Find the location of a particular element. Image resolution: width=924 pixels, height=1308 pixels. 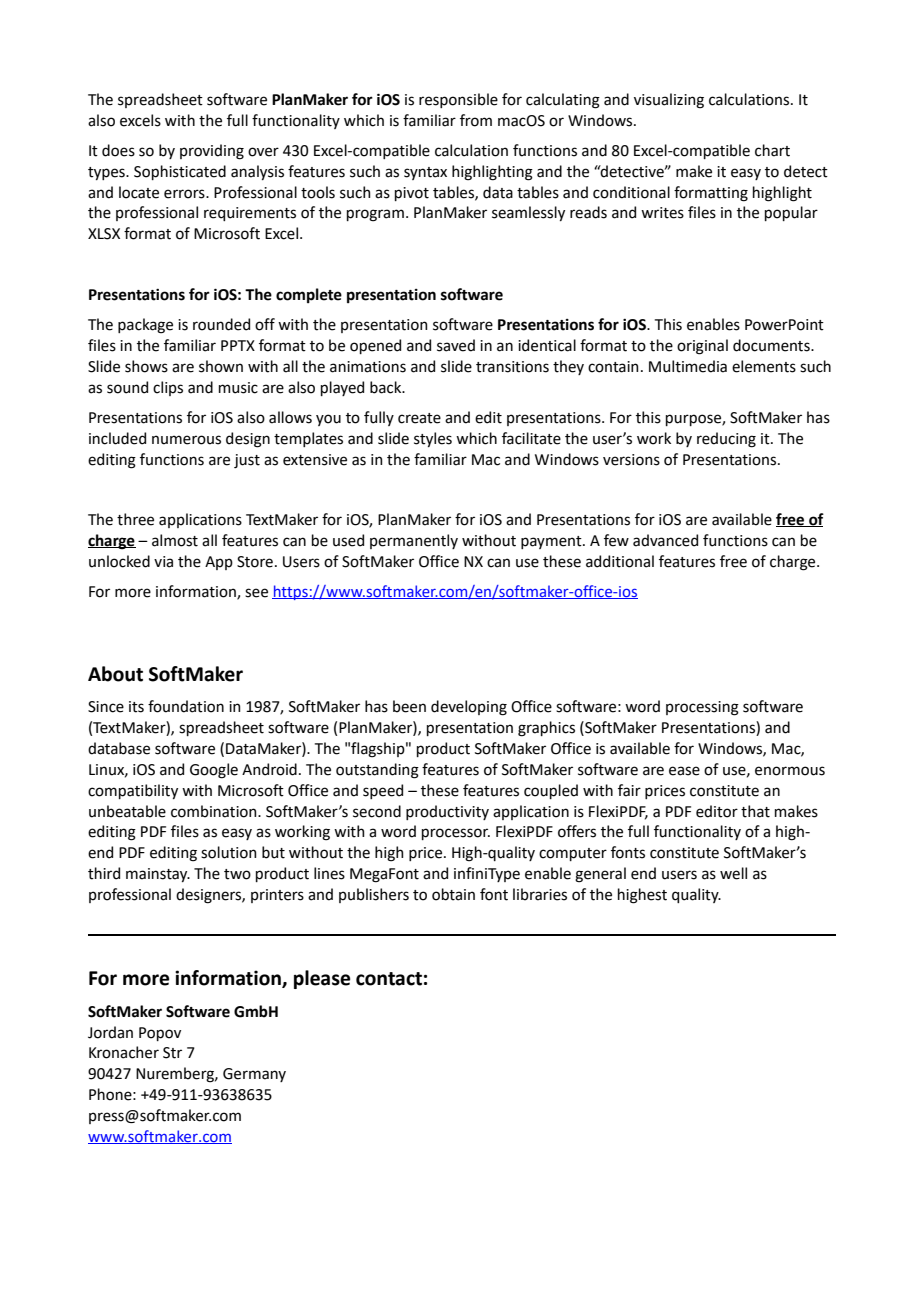

via is located at coordinates (163, 562).
